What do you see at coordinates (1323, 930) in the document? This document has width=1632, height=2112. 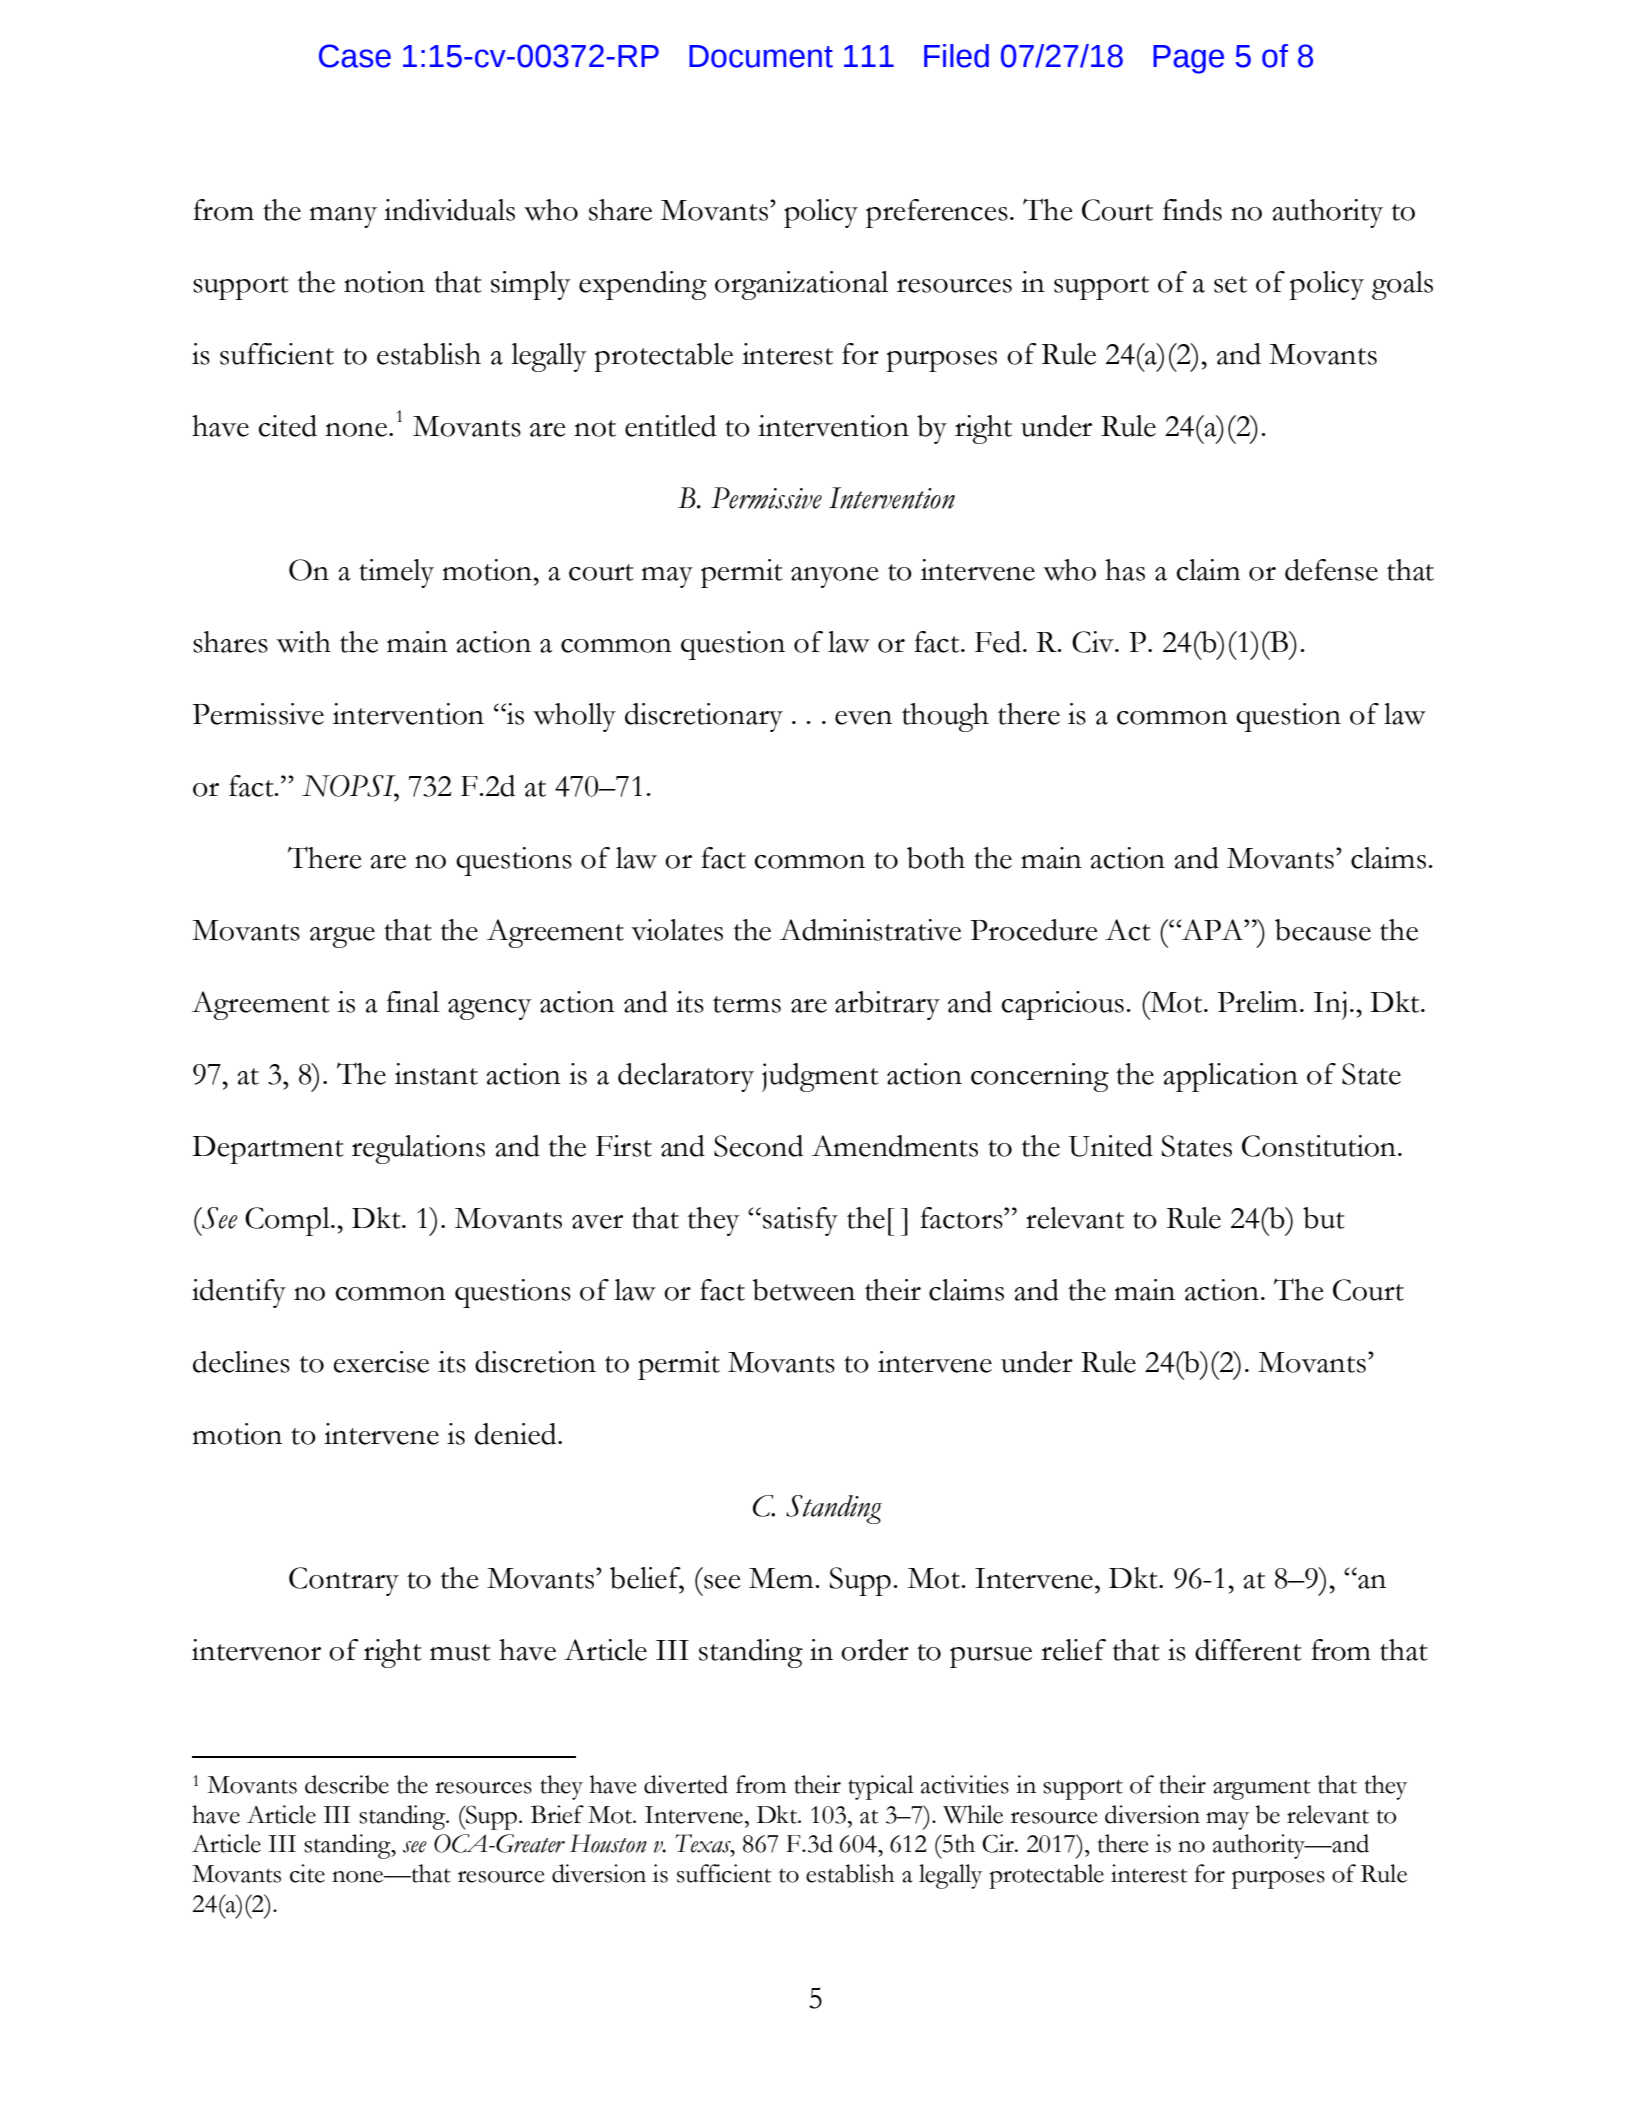 I see `because` at bounding box center [1323, 930].
